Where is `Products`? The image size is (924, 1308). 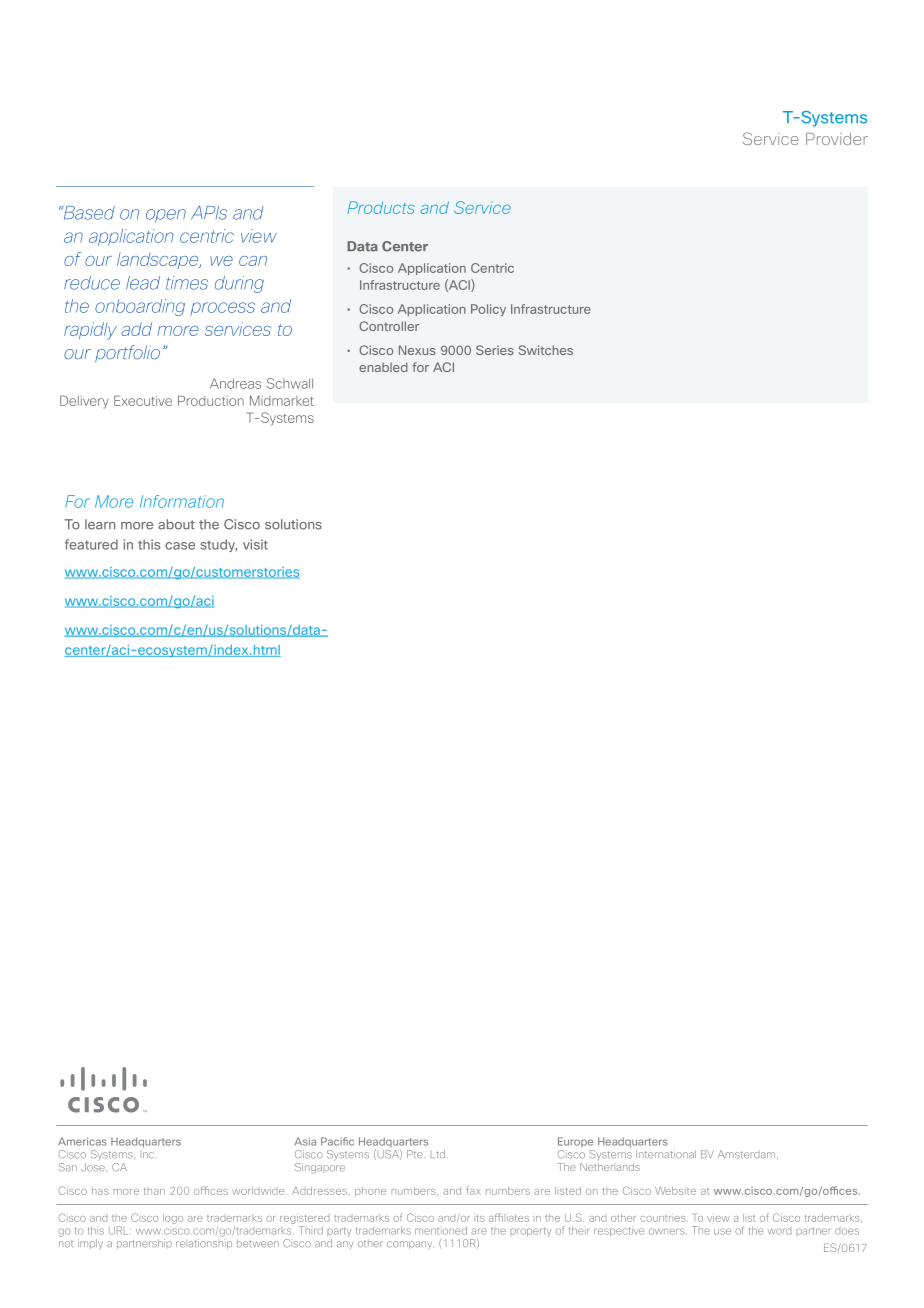 Products is located at coordinates (381, 207).
